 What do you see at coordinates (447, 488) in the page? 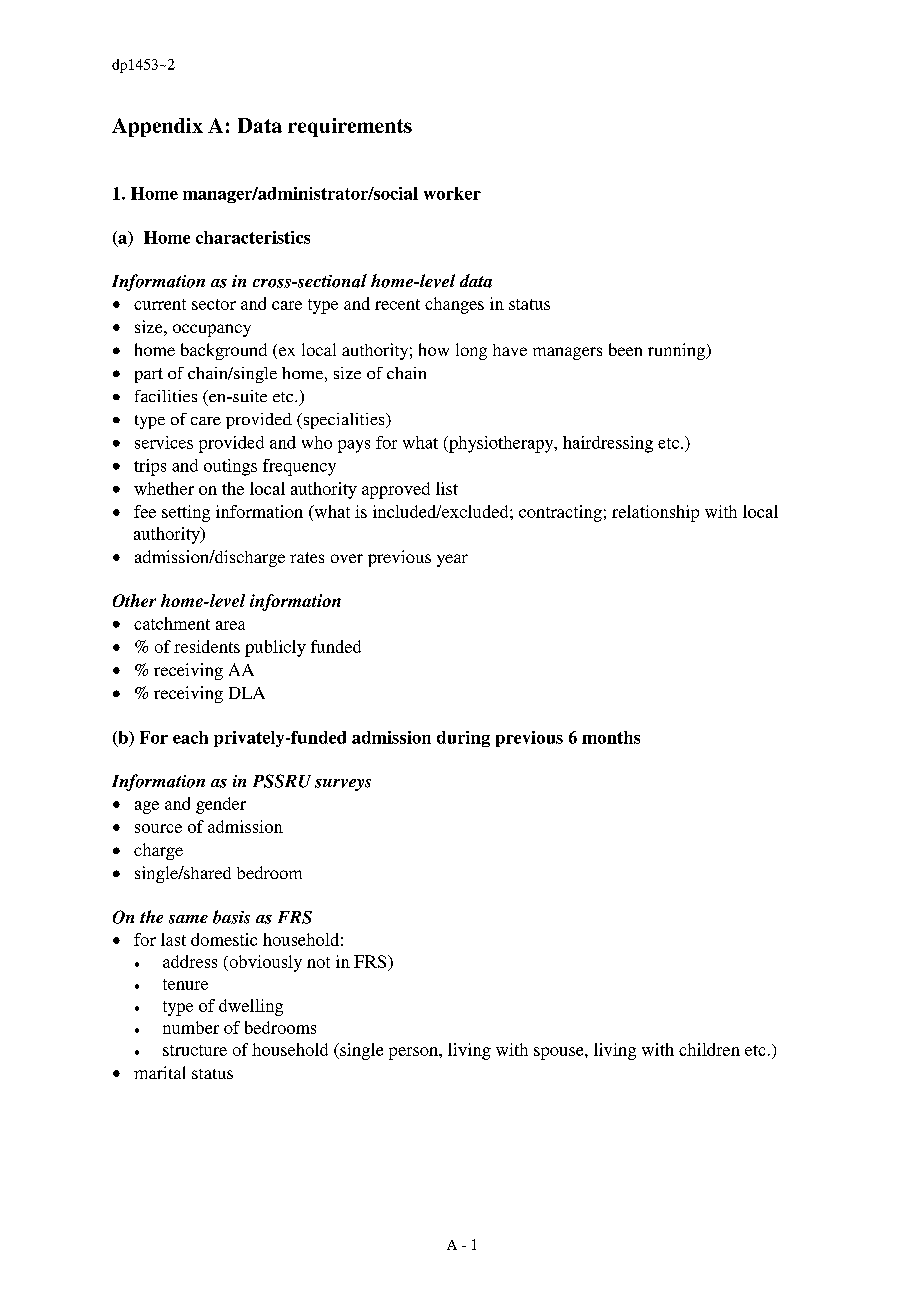
I see `list` at bounding box center [447, 488].
